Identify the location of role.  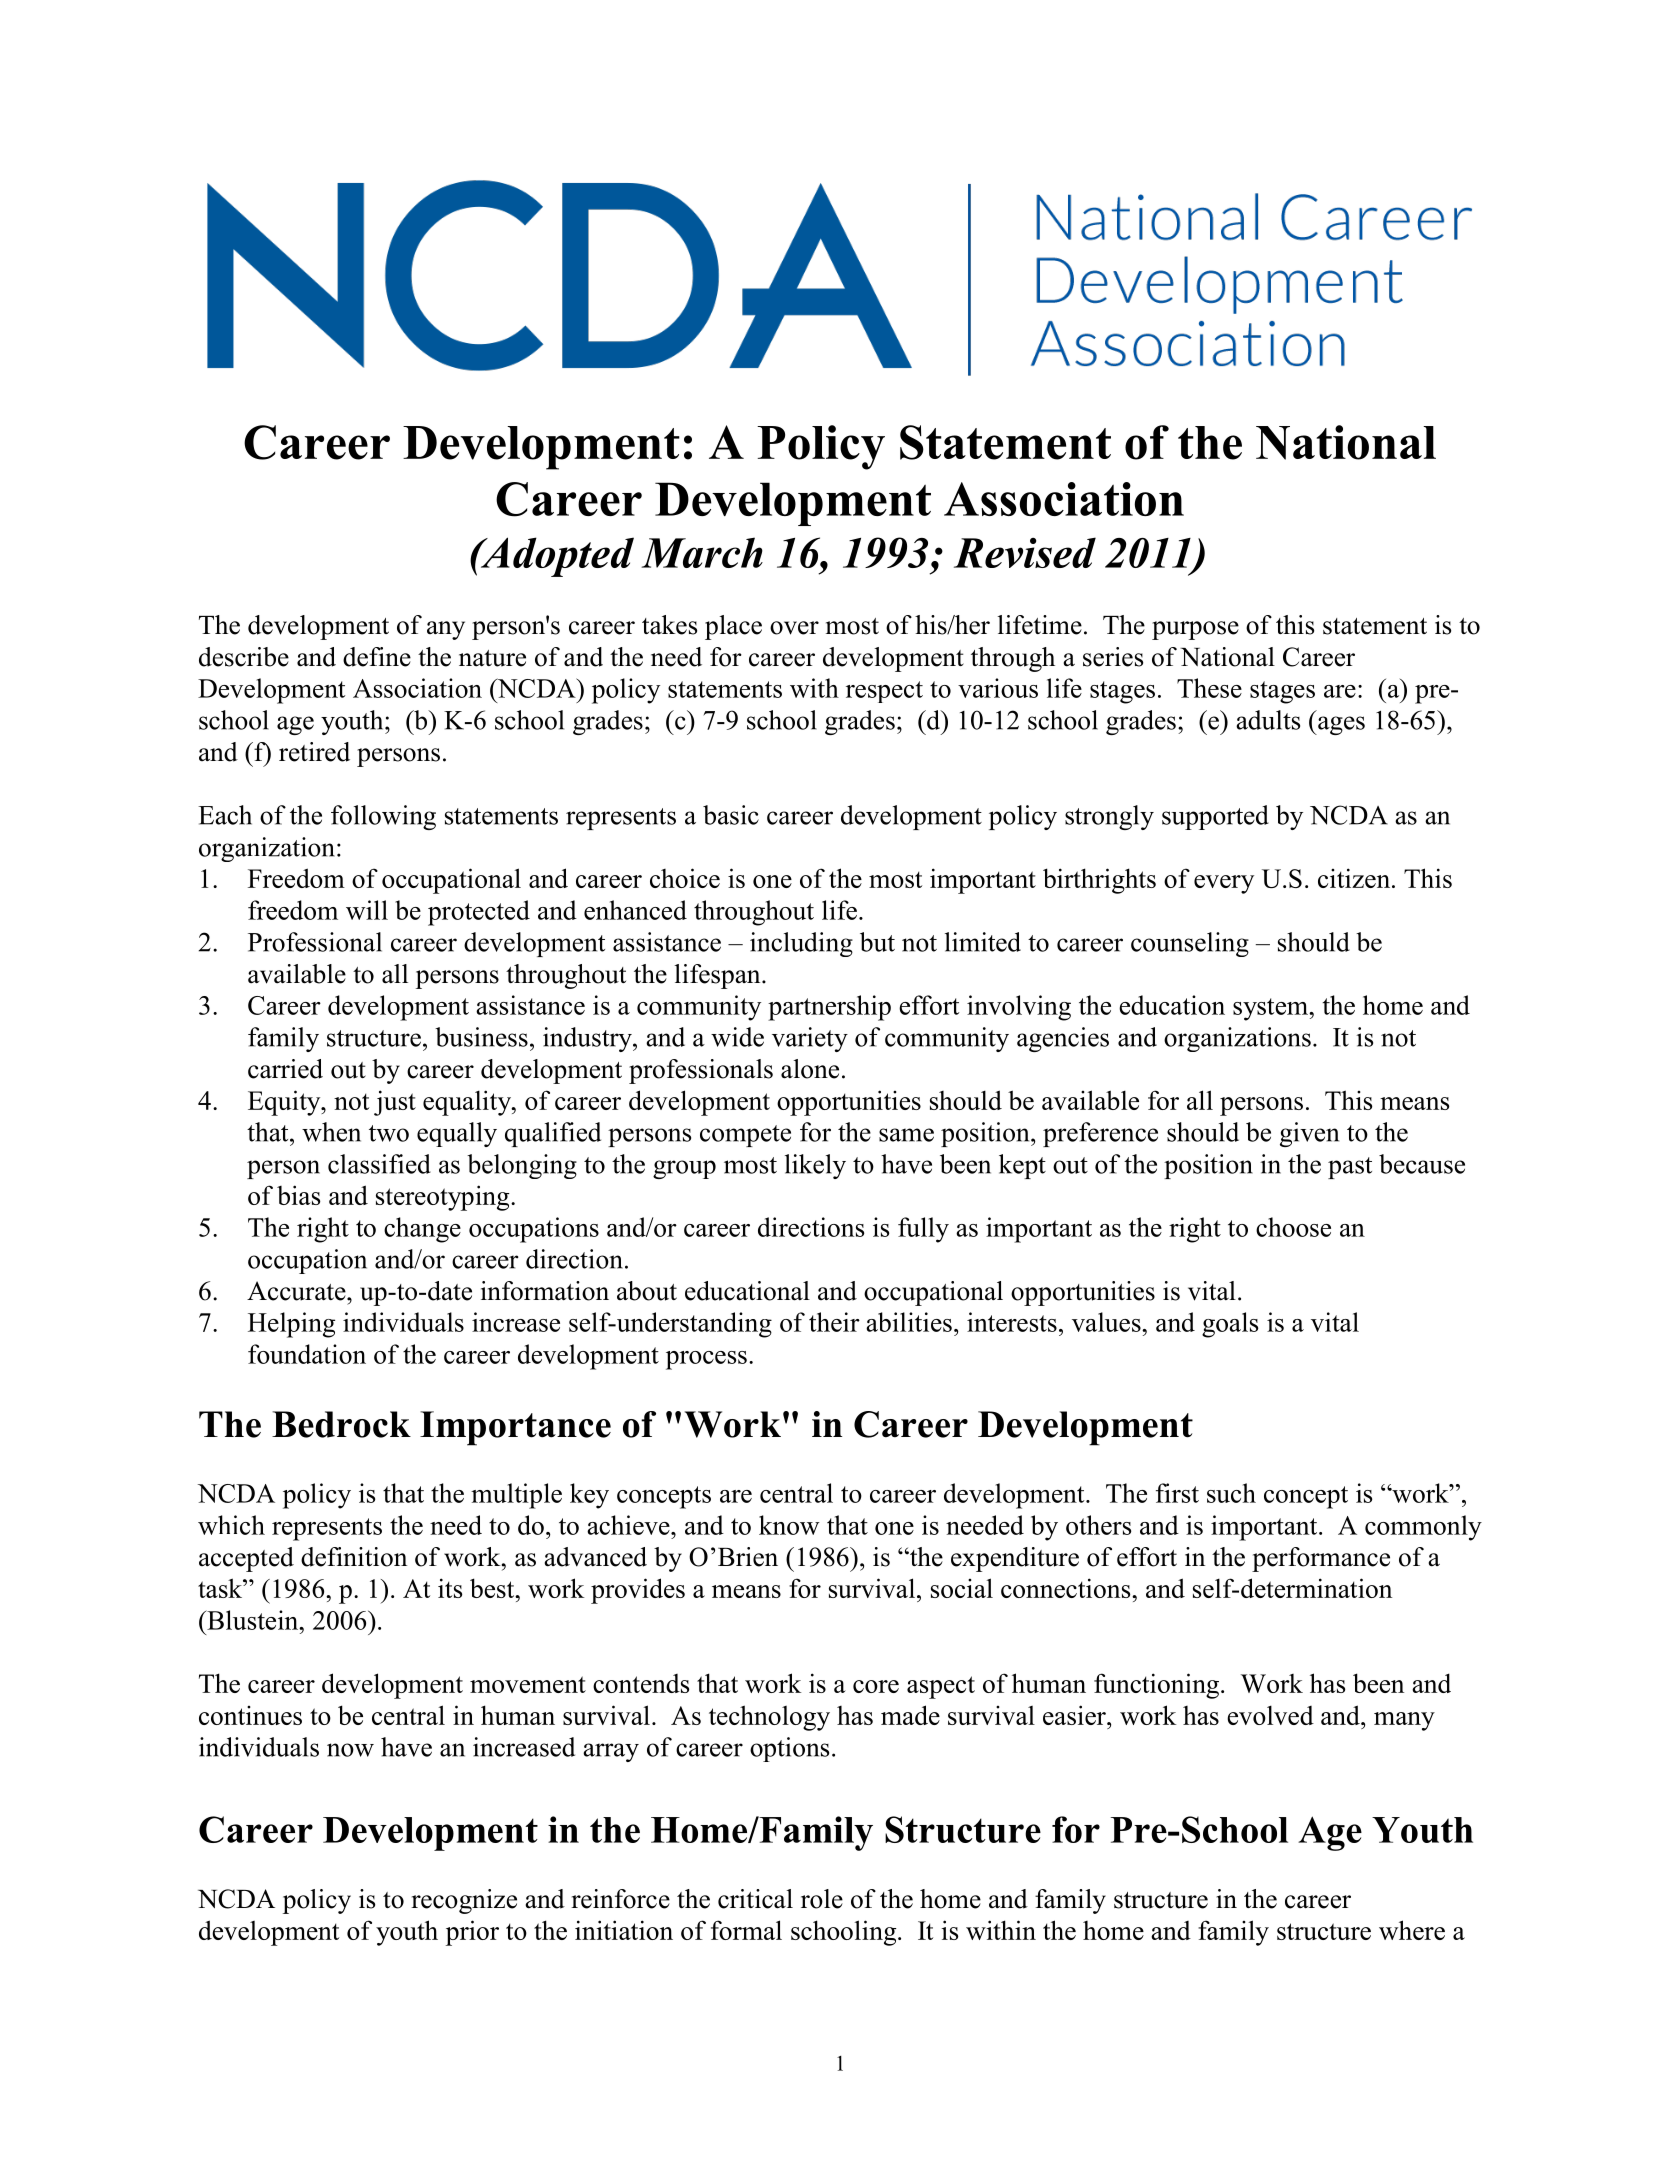
(822, 1899).
